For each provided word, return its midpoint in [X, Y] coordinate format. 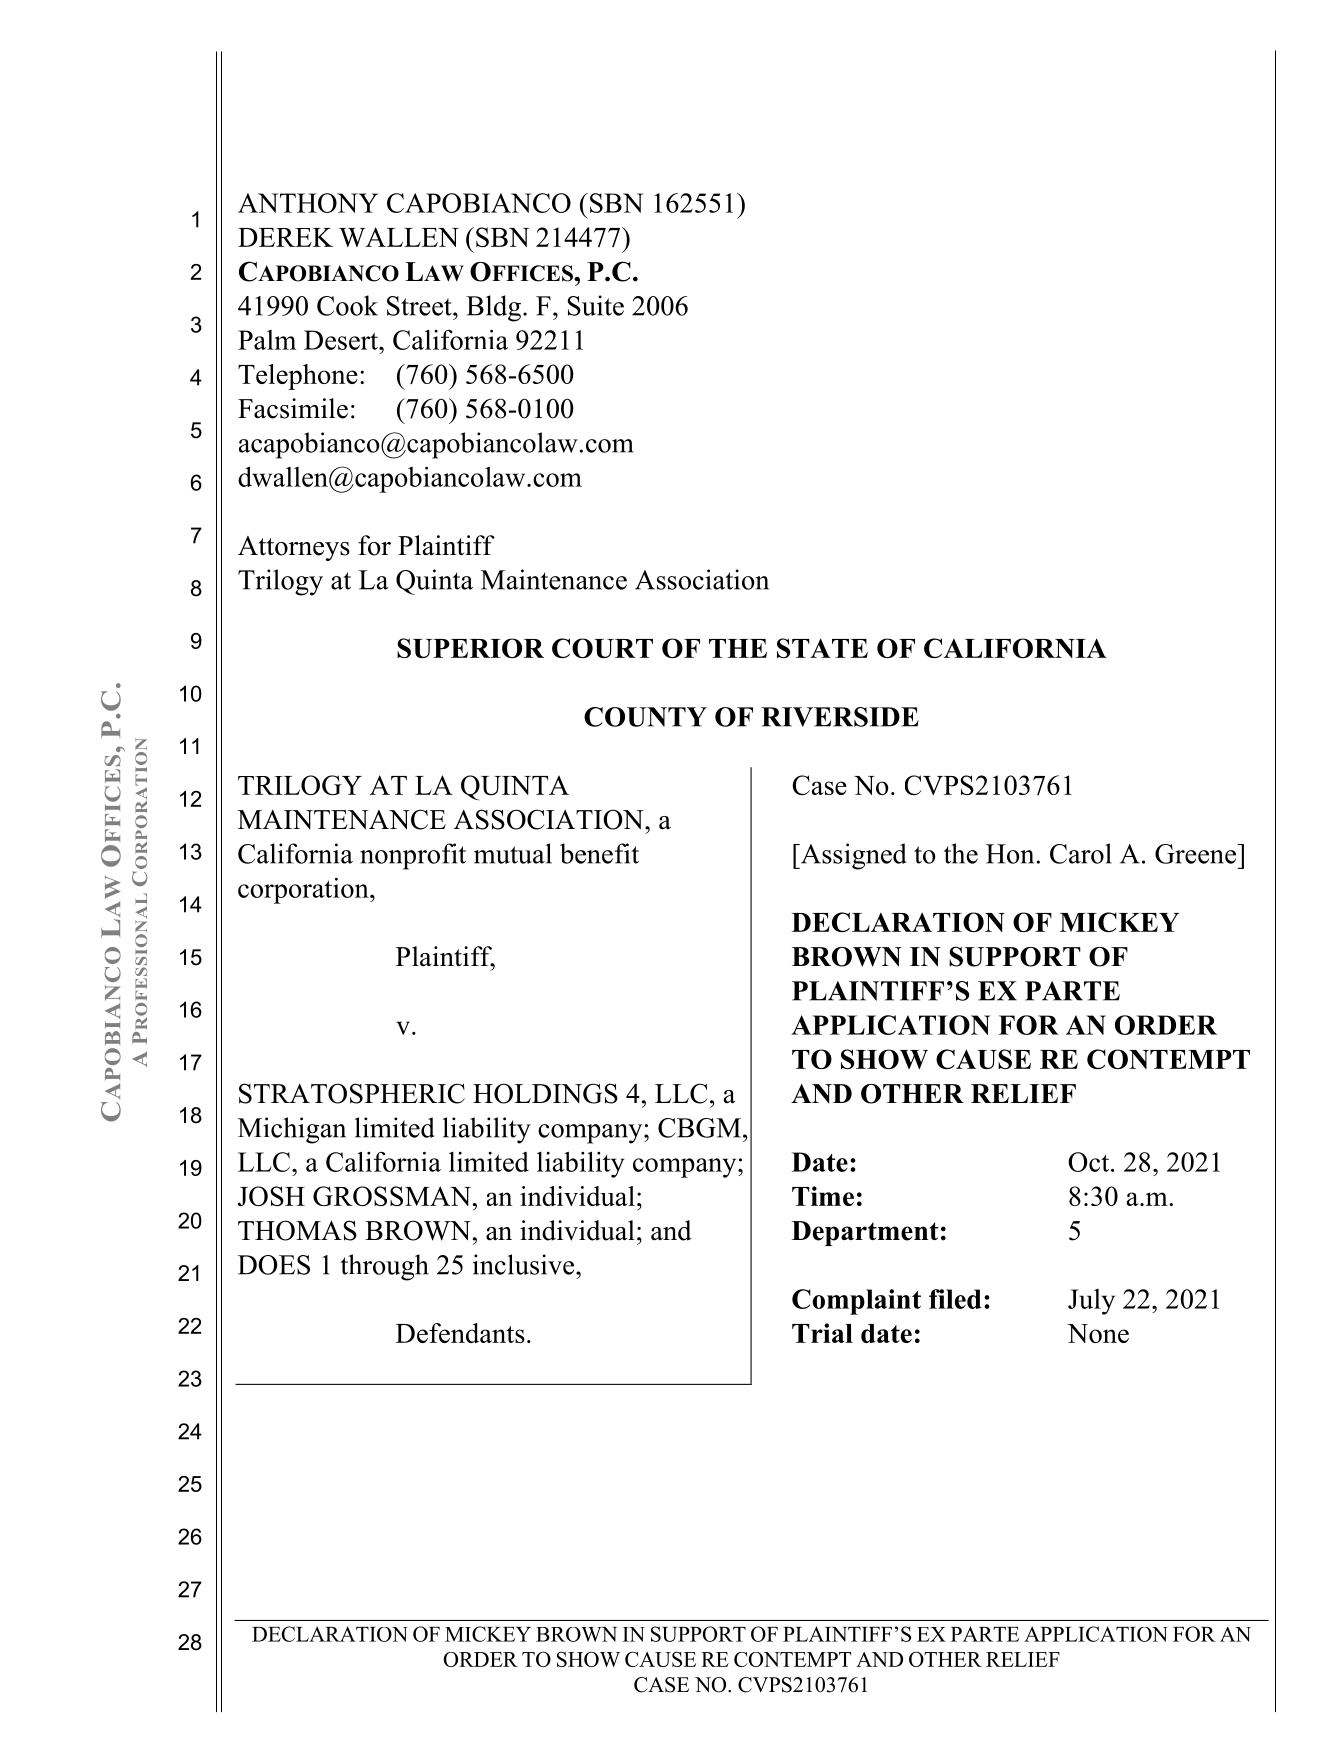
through [384, 1267]
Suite [596, 305]
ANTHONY [308, 203]
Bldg [493, 308]
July [1091, 1302]
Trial [822, 1333]
